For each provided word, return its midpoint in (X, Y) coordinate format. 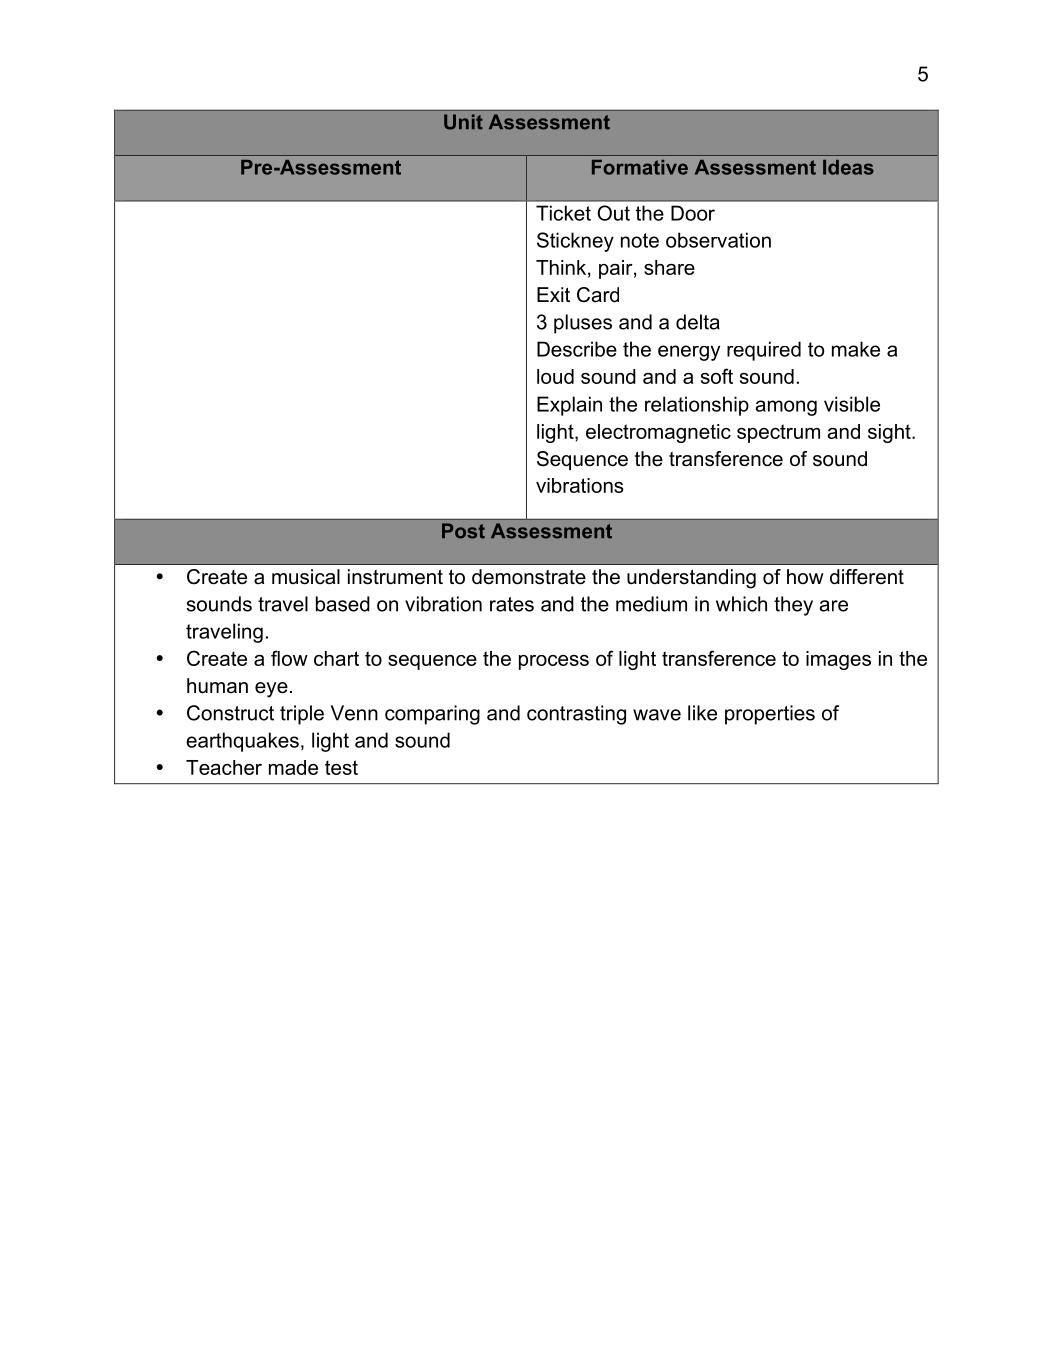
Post (463, 531)
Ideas (848, 167)
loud (555, 376)
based (343, 604)
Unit (463, 122)
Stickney (575, 242)
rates (512, 604)
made (293, 767)
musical (306, 577)
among (786, 408)
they (793, 606)
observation (718, 240)
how (805, 577)
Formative (640, 167)
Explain (569, 406)
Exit (553, 294)
